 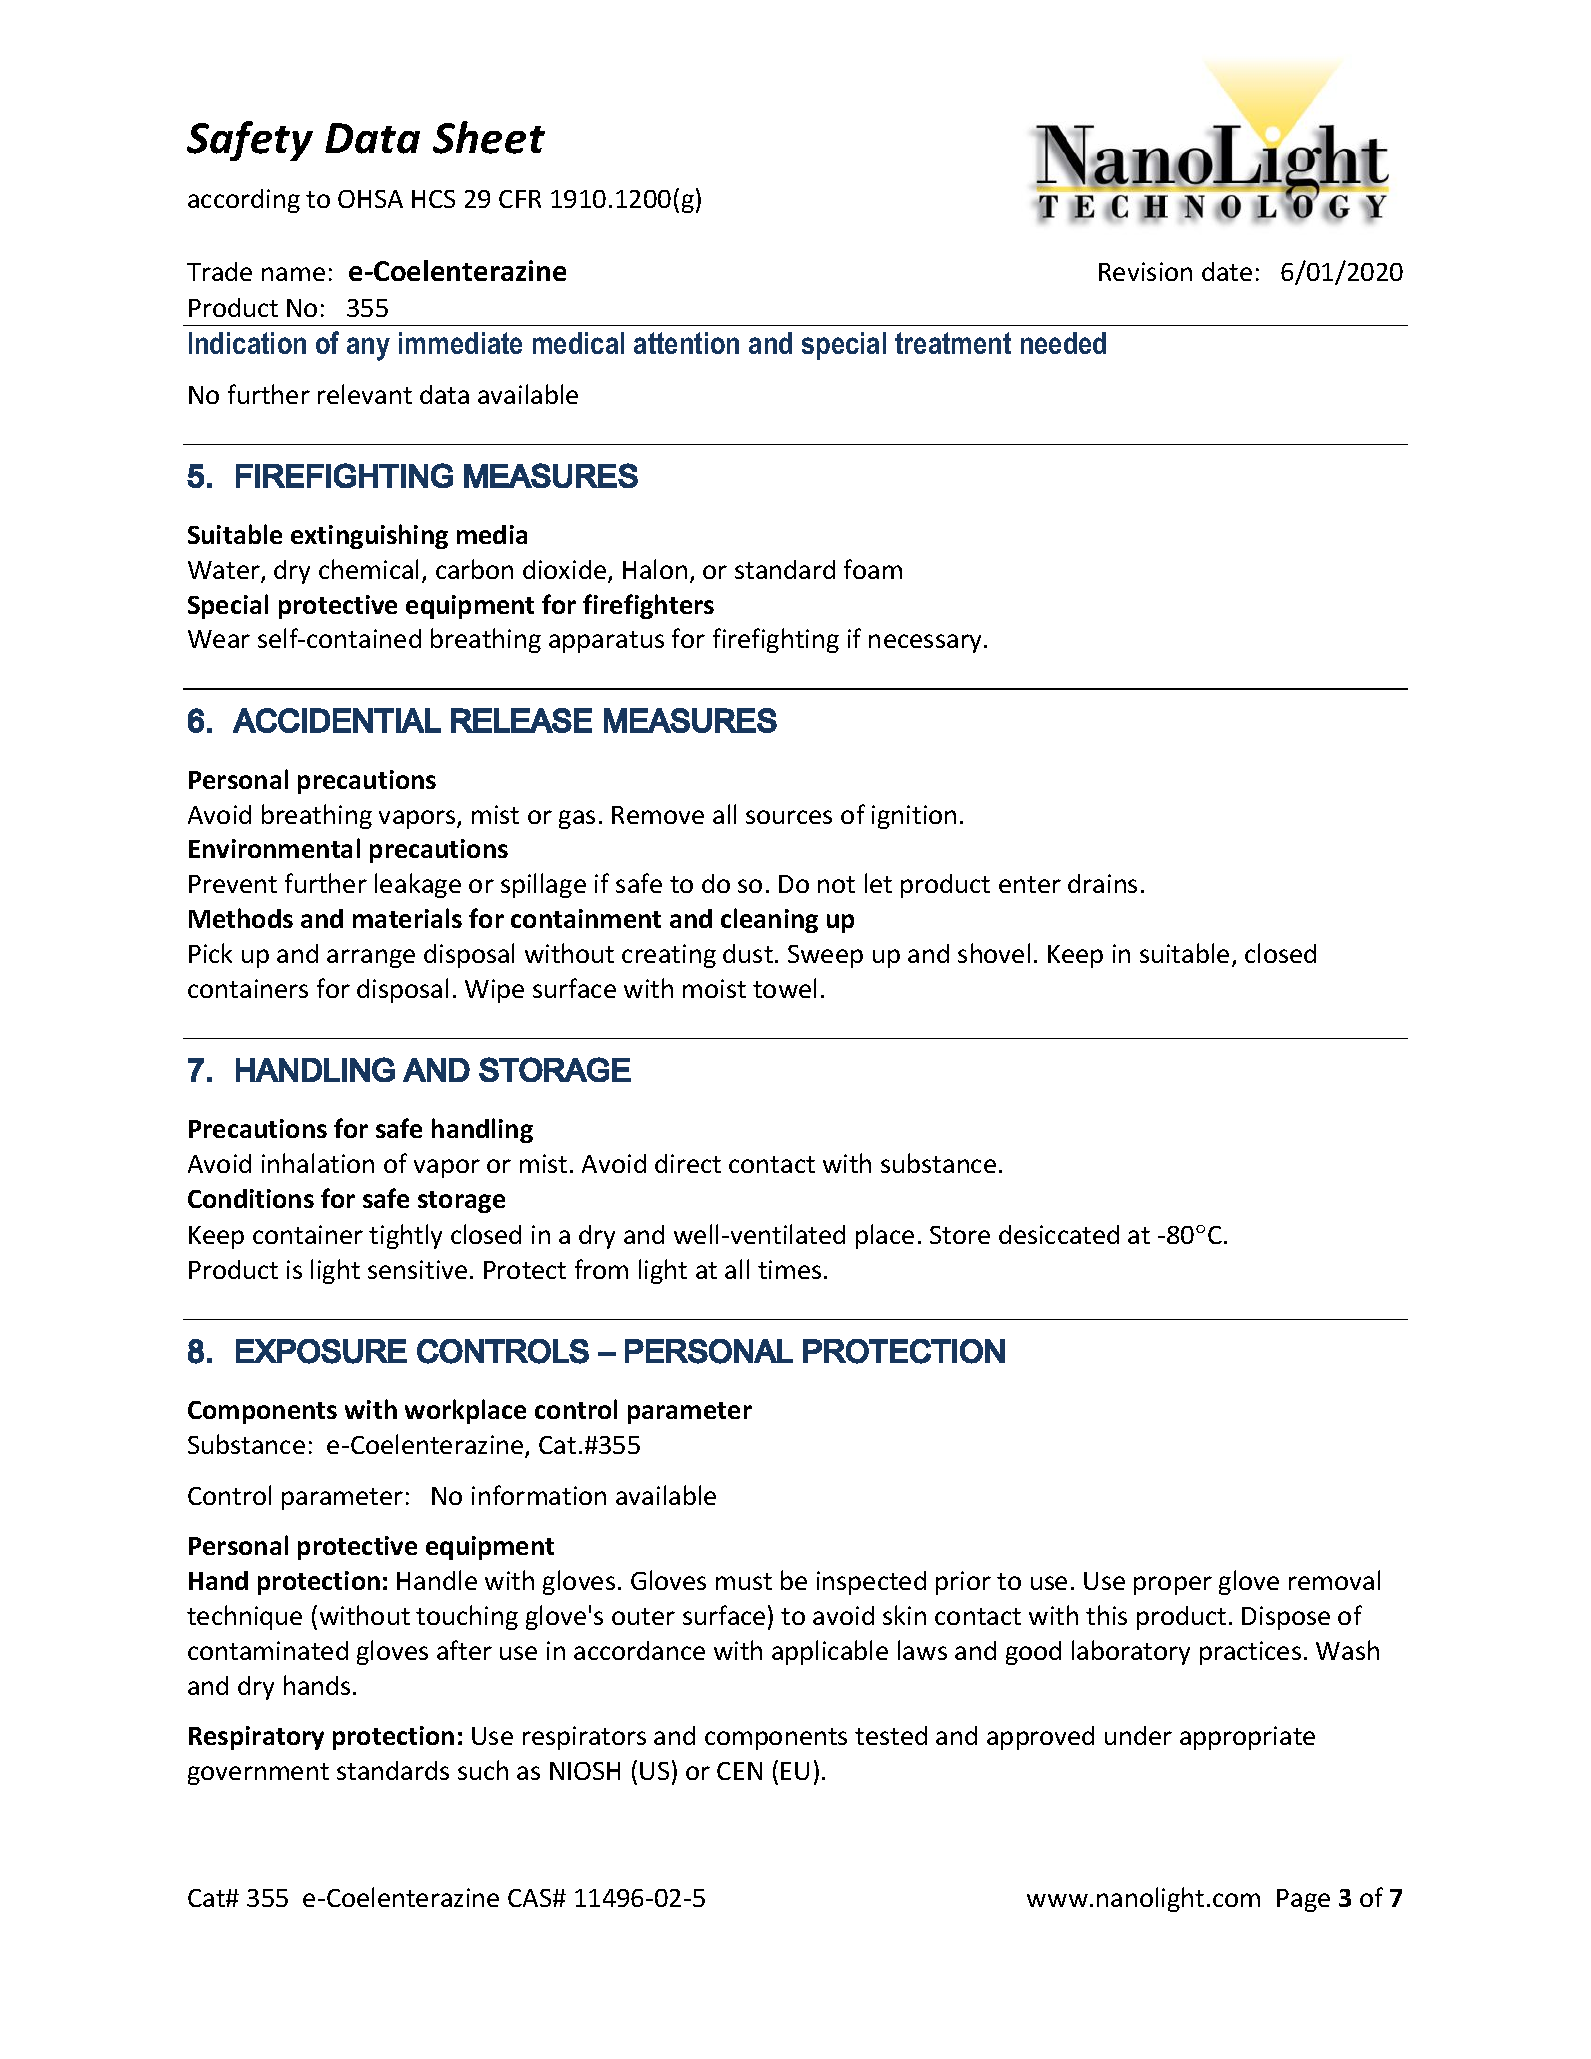 What do you see at coordinates (1227, 271) in the screenshot?
I see `date` at bounding box center [1227, 271].
